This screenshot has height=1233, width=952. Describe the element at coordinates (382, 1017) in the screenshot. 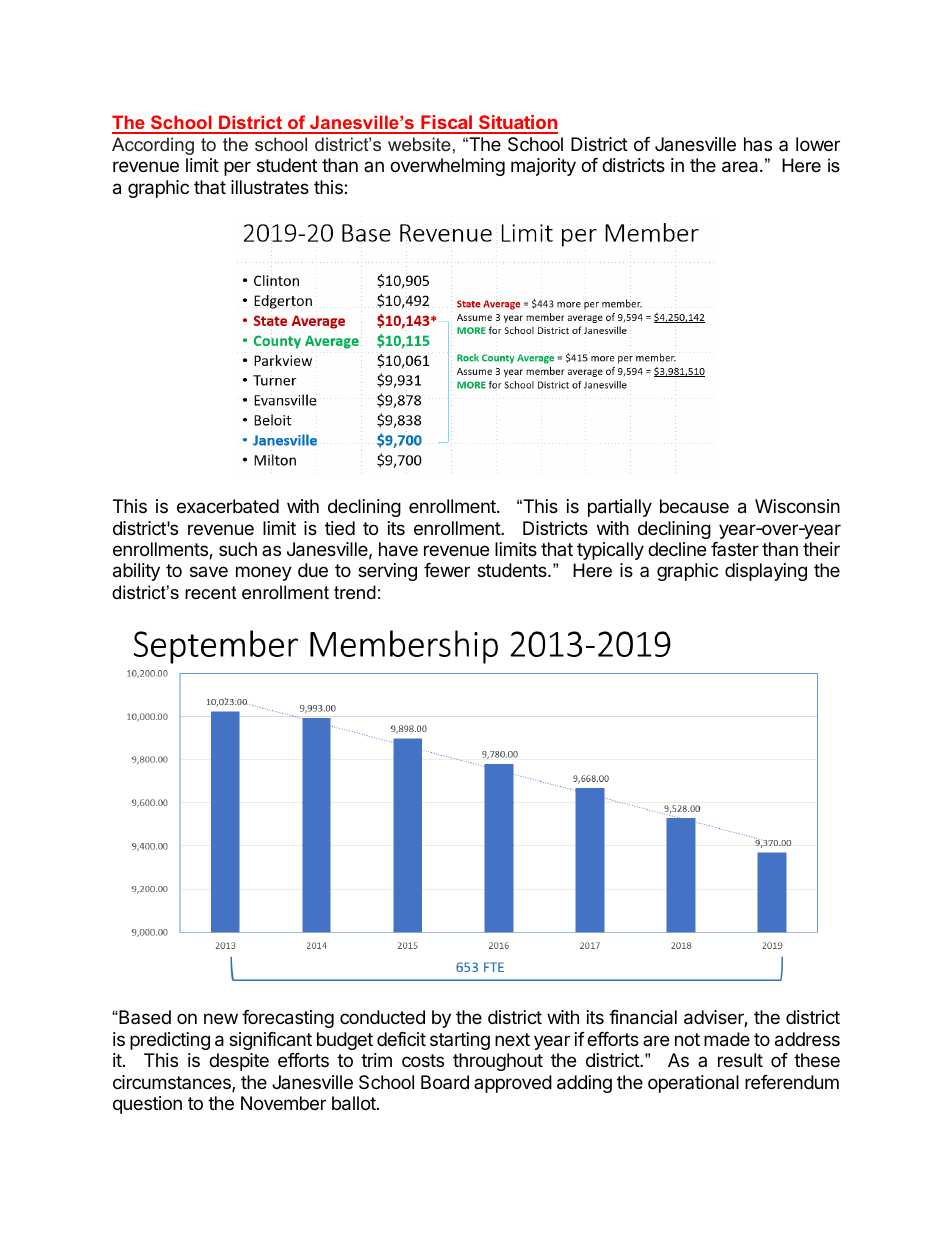

I see `conducted` at that location.
